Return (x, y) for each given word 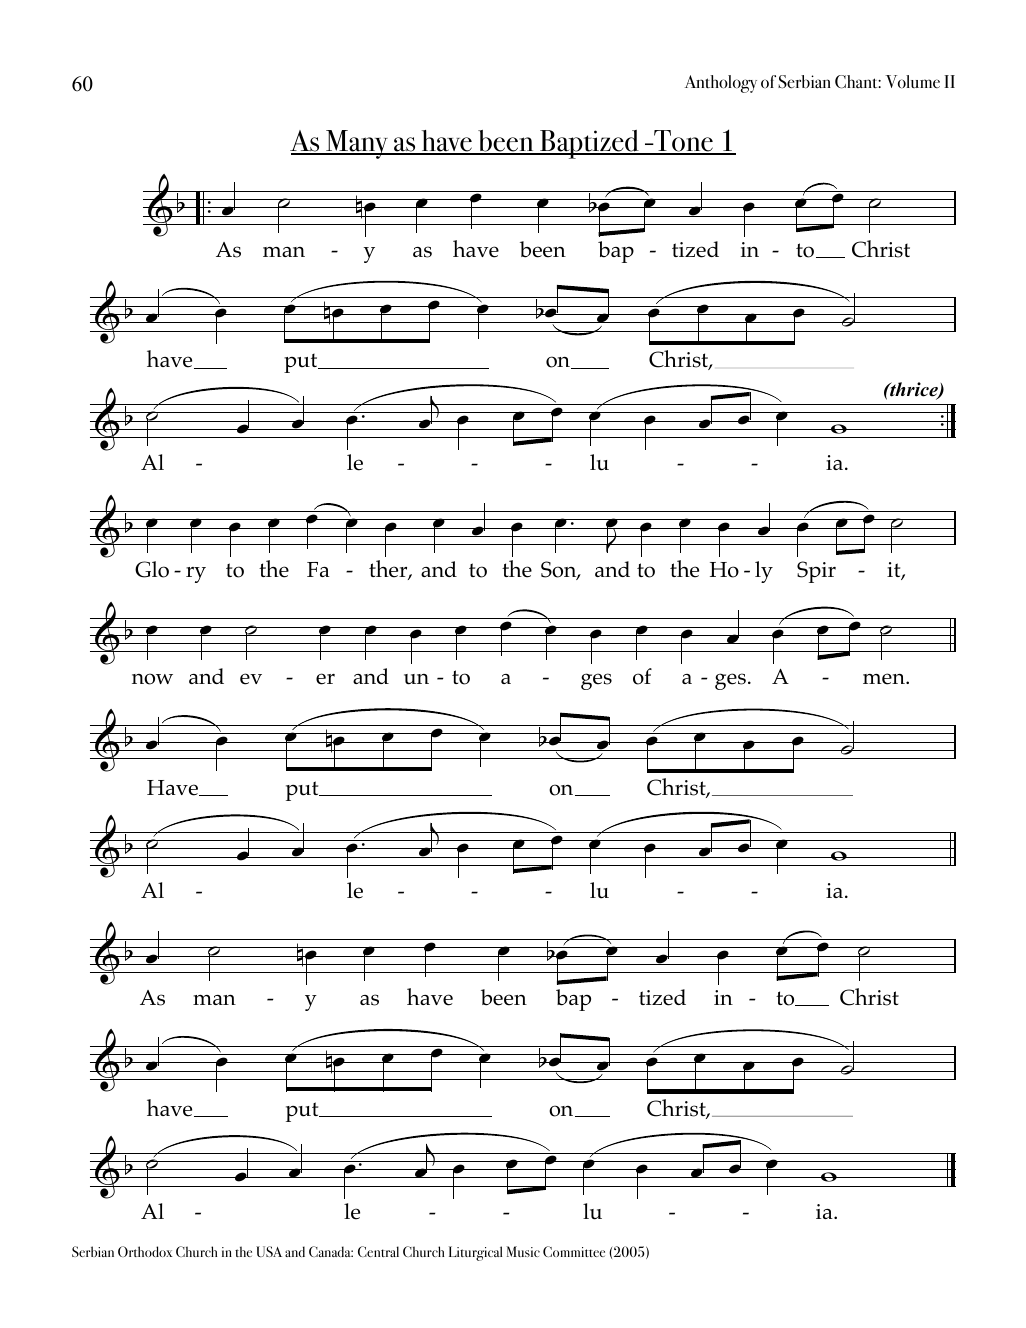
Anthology (721, 84)
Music (523, 1251)
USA (269, 1251)
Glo (152, 569)
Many (357, 144)
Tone (683, 142)
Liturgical (475, 1253)
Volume (912, 82)
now (152, 679)
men (885, 679)
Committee (574, 1251)
